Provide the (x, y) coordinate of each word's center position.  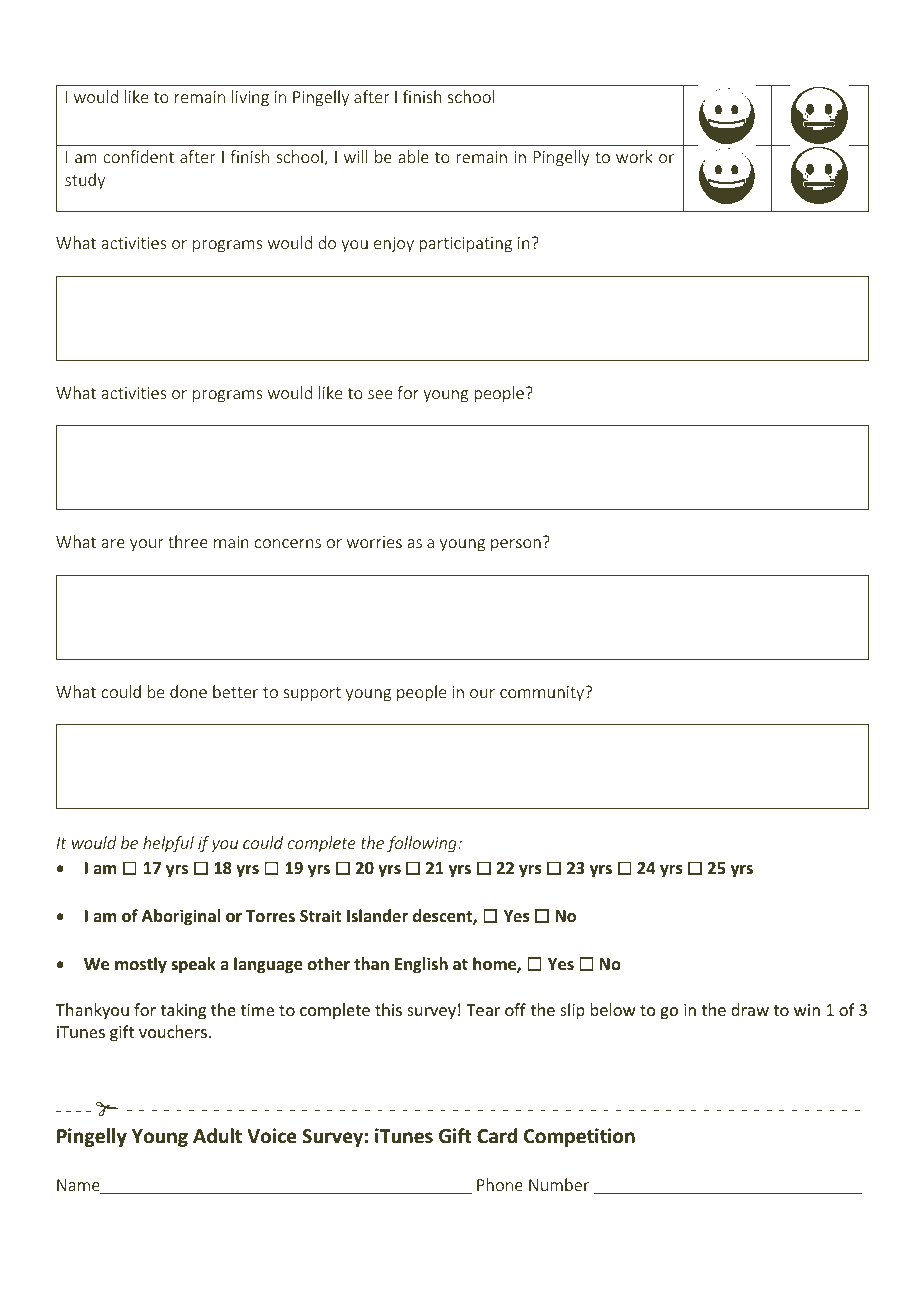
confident (138, 156)
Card (497, 1136)
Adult (217, 1136)
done (188, 691)
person (516, 545)
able (413, 156)
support (312, 694)
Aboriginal (181, 917)
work (634, 156)
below (613, 1009)
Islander (377, 915)
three (188, 541)
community (543, 693)
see (380, 394)
